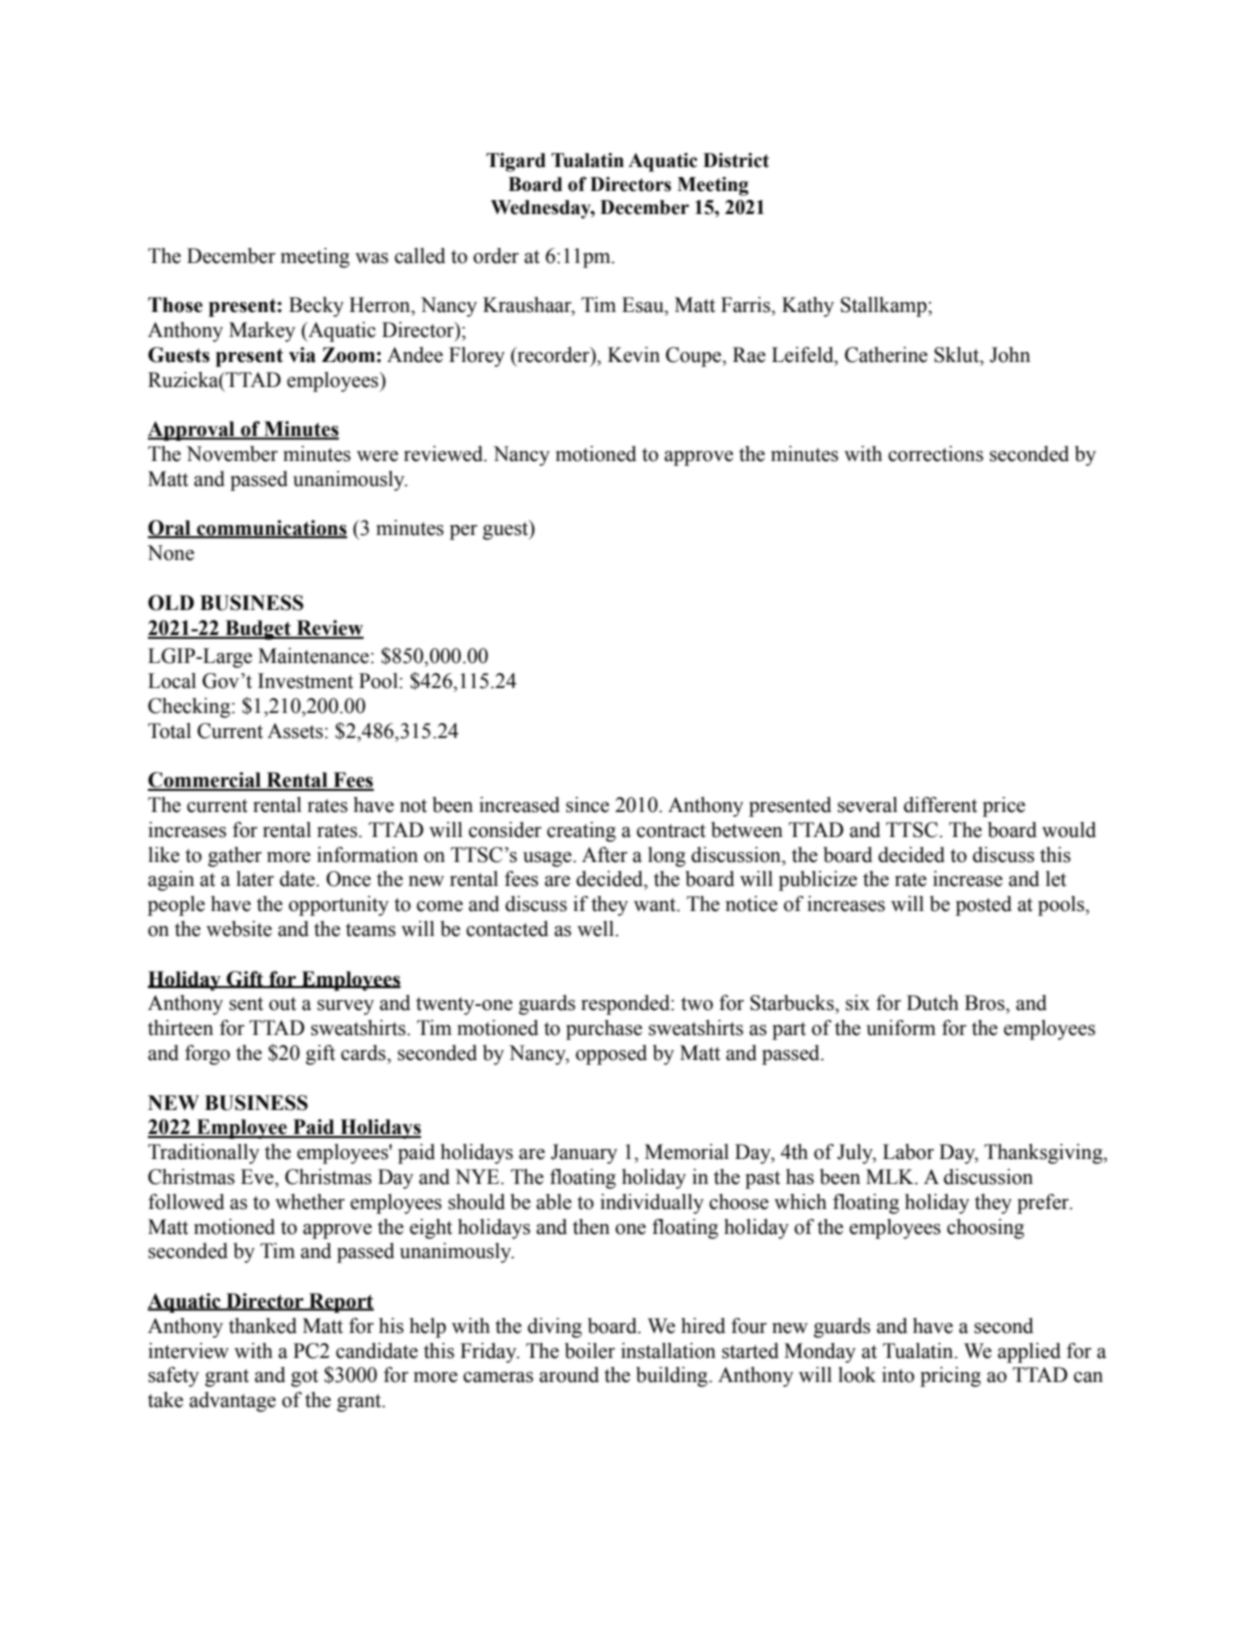 The width and height of the screenshot is (1257, 1627). Describe the element at coordinates (258, 630) in the screenshot. I see `Budget` at that location.
